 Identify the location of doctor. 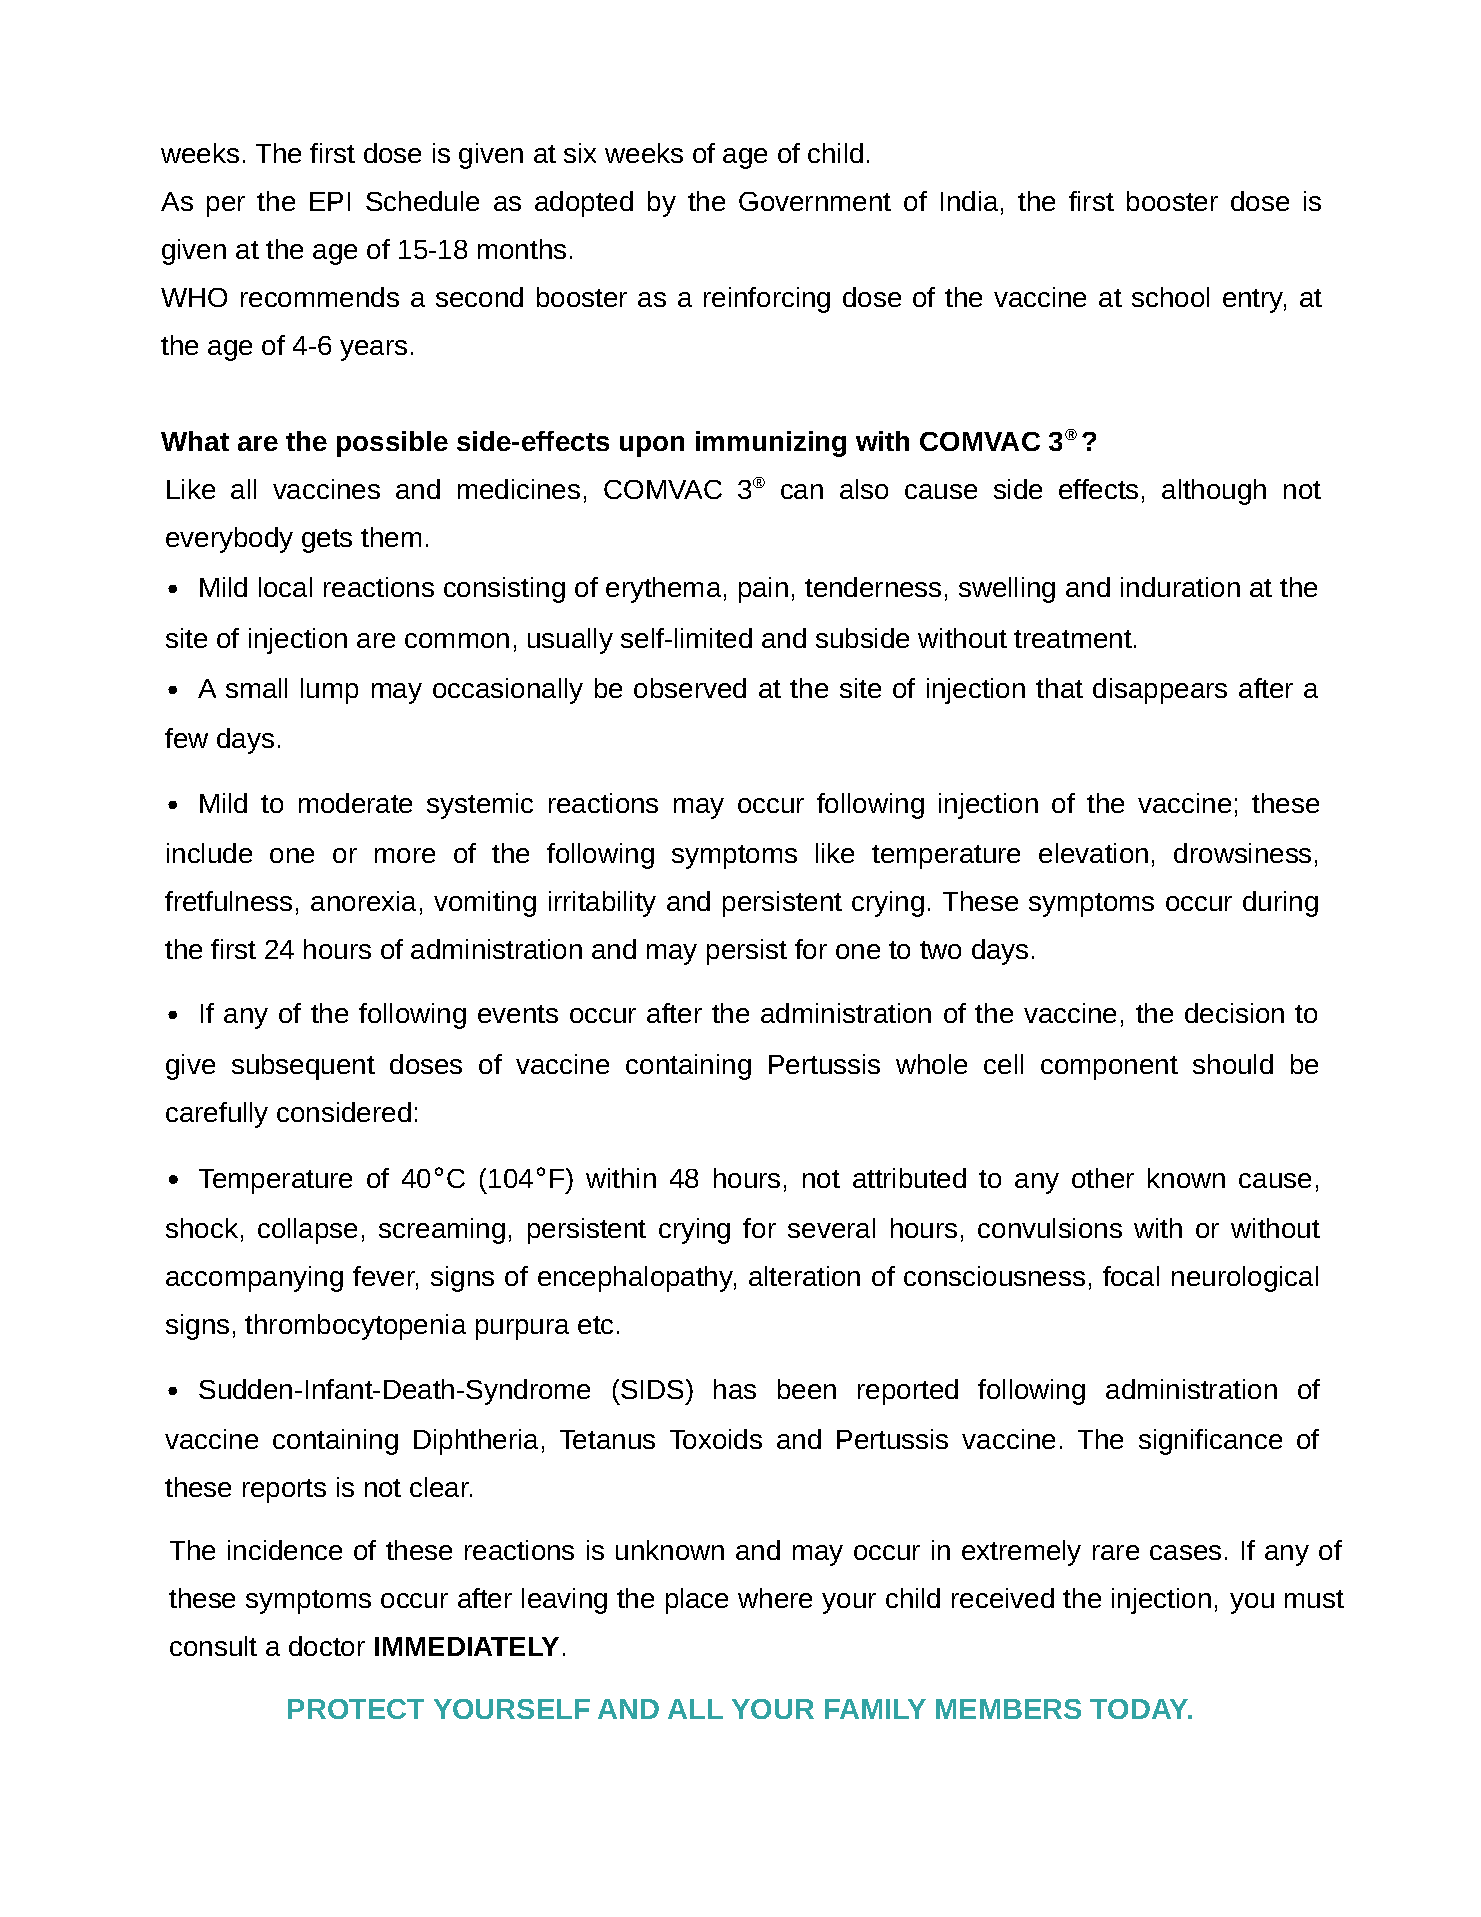
(327, 1646).
